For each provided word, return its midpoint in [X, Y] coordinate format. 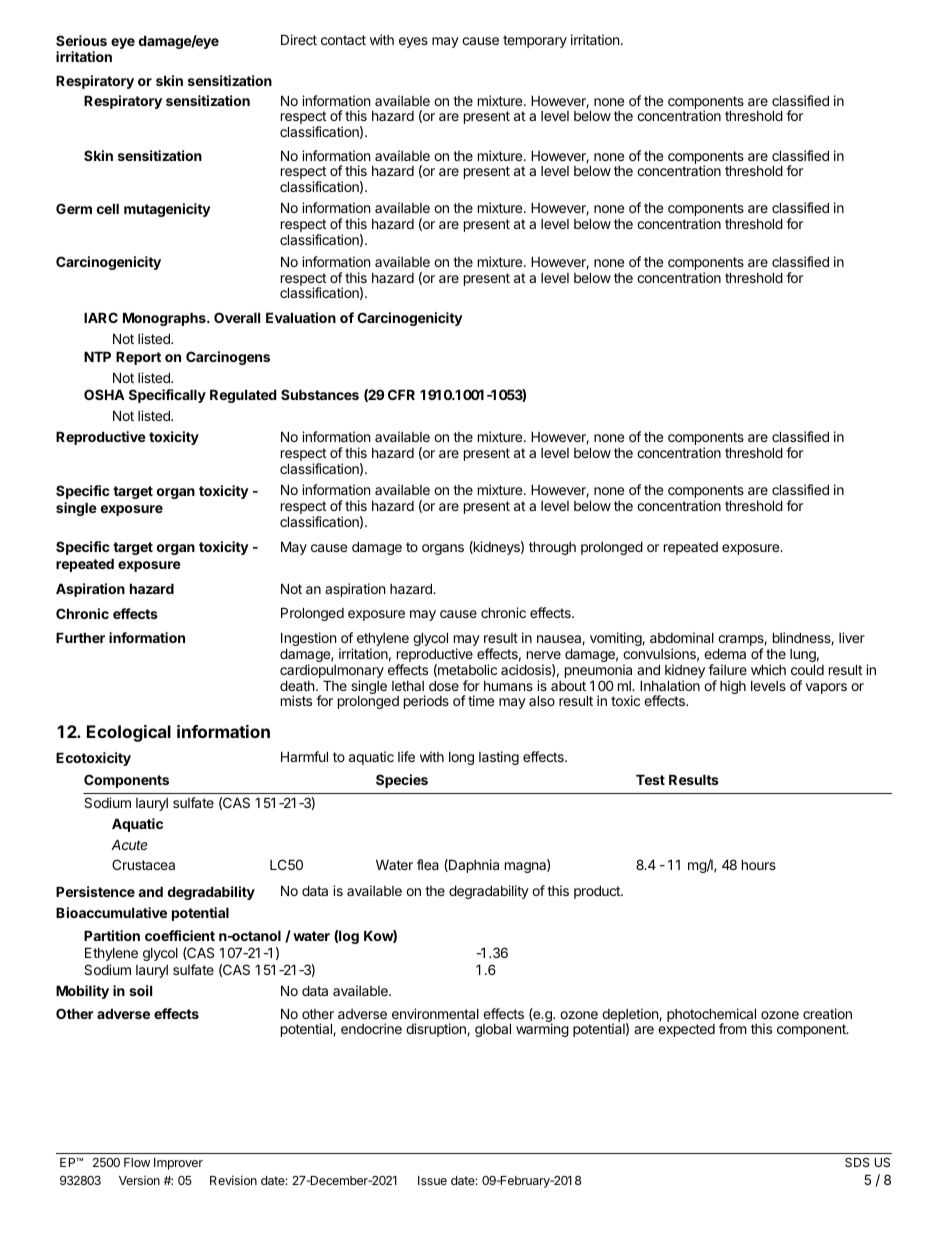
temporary [535, 41]
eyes [413, 42]
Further [80, 637]
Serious [81, 40]
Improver [178, 1164]
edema [725, 653]
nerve [544, 655]
